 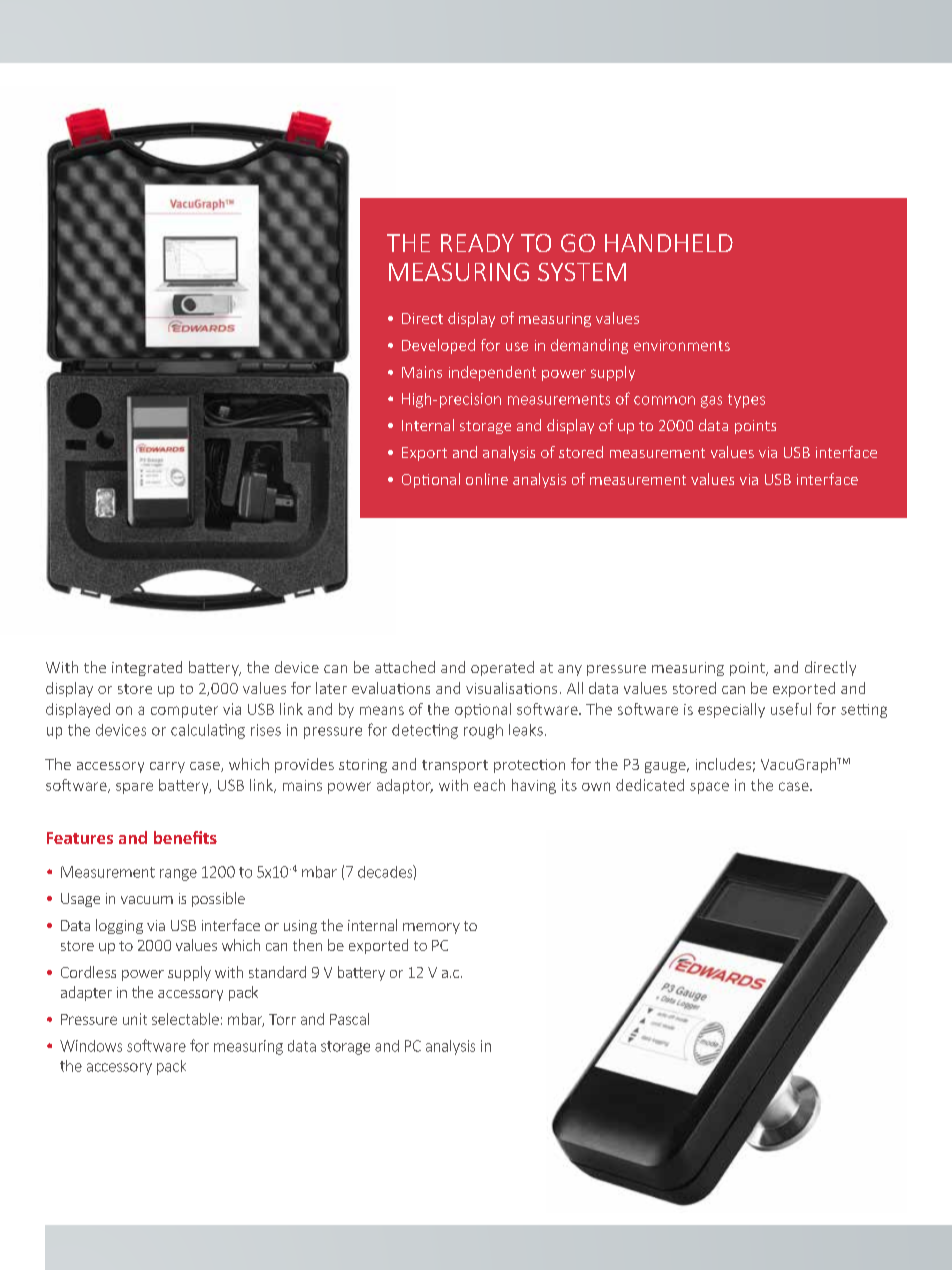 What do you see at coordinates (455, 766) in the screenshot?
I see `transport` at bounding box center [455, 766].
